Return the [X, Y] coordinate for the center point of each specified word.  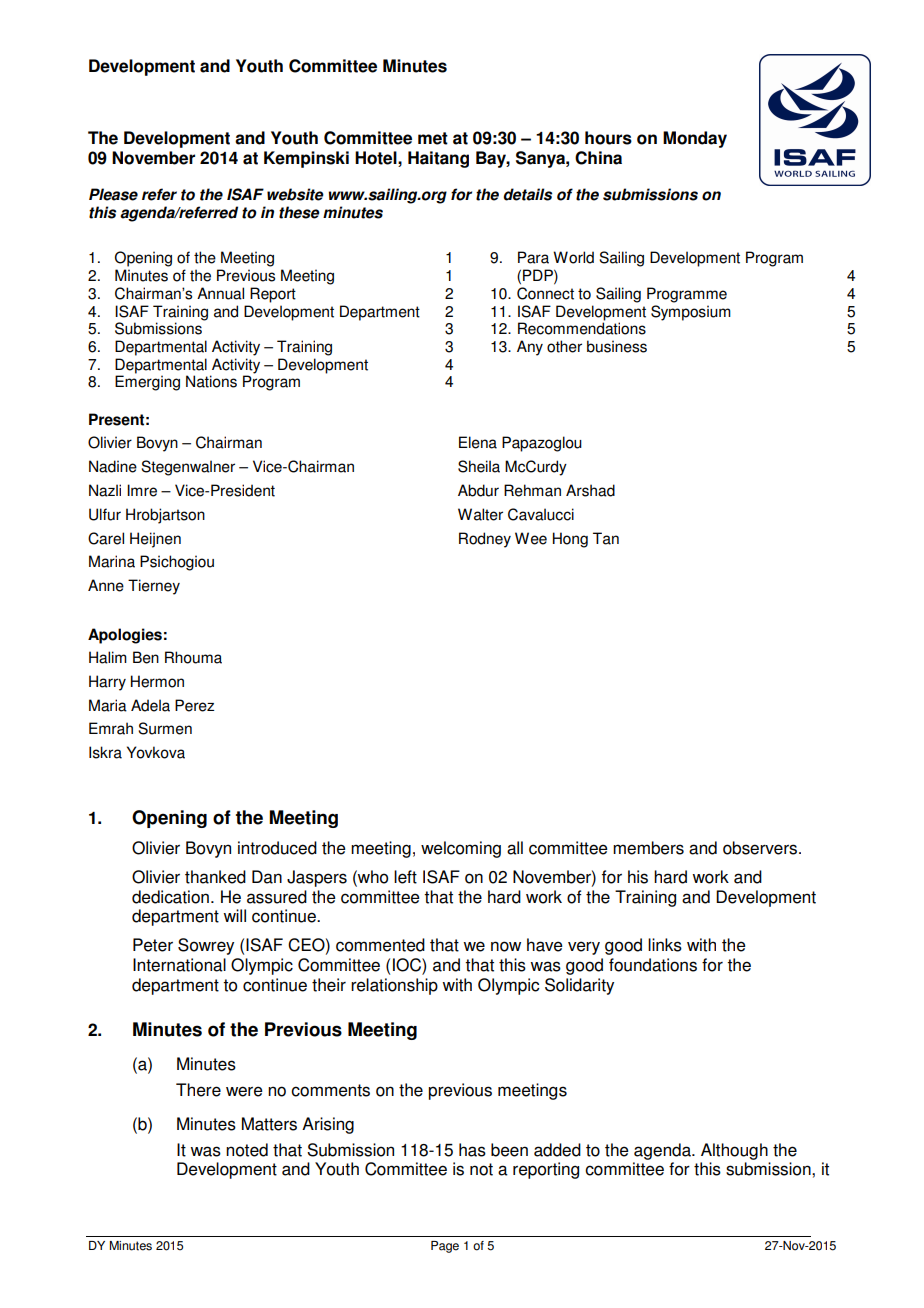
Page [445, 1247]
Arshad [590, 490]
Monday [695, 139]
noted [247, 1150]
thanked [215, 877]
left [405, 877]
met [433, 138]
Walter [480, 514]
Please [113, 194]
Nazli [105, 490]
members [648, 848]
